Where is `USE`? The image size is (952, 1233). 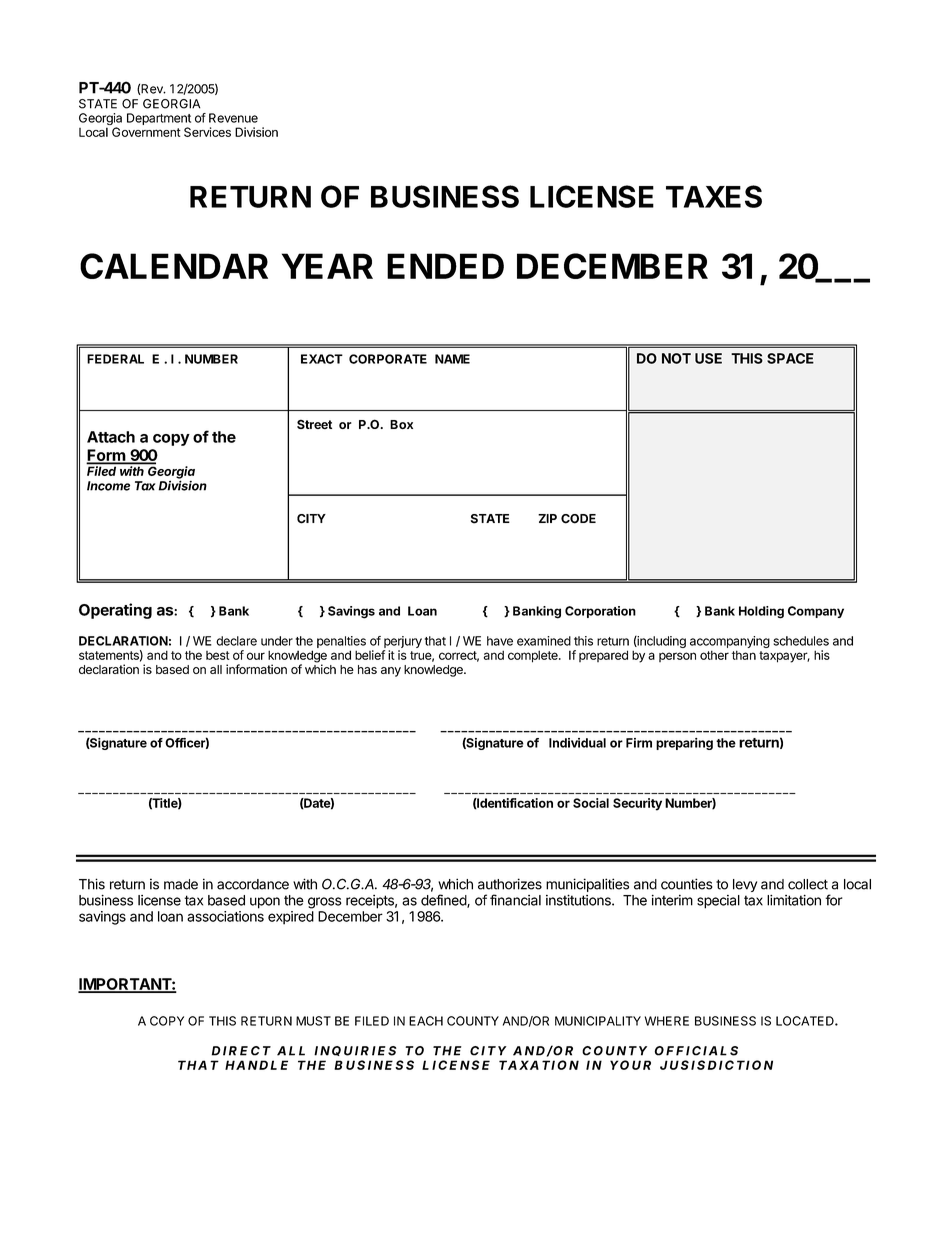
USE is located at coordinates (708, 358).
